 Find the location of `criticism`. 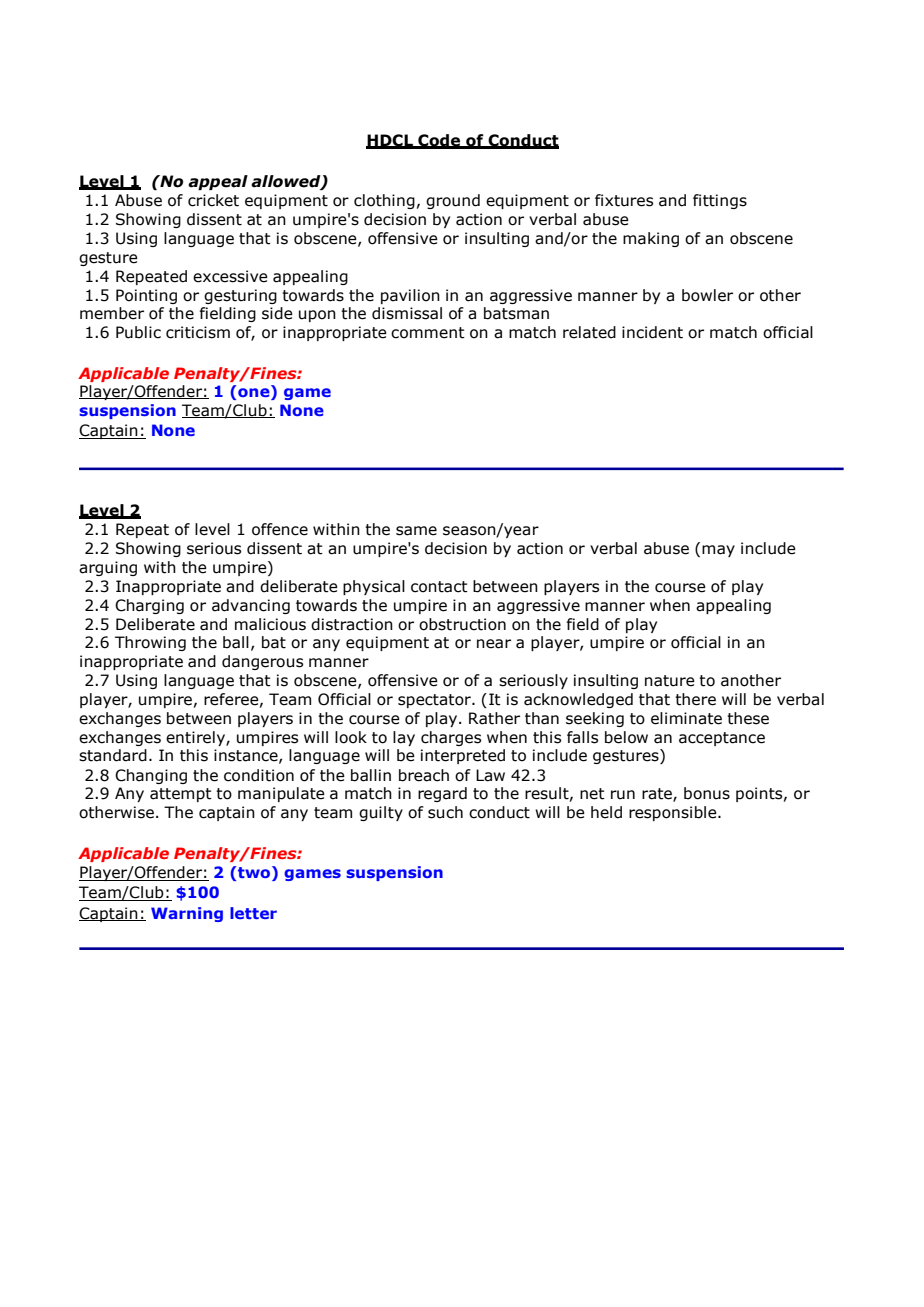

criticism is located at coordinates (198, 332).
